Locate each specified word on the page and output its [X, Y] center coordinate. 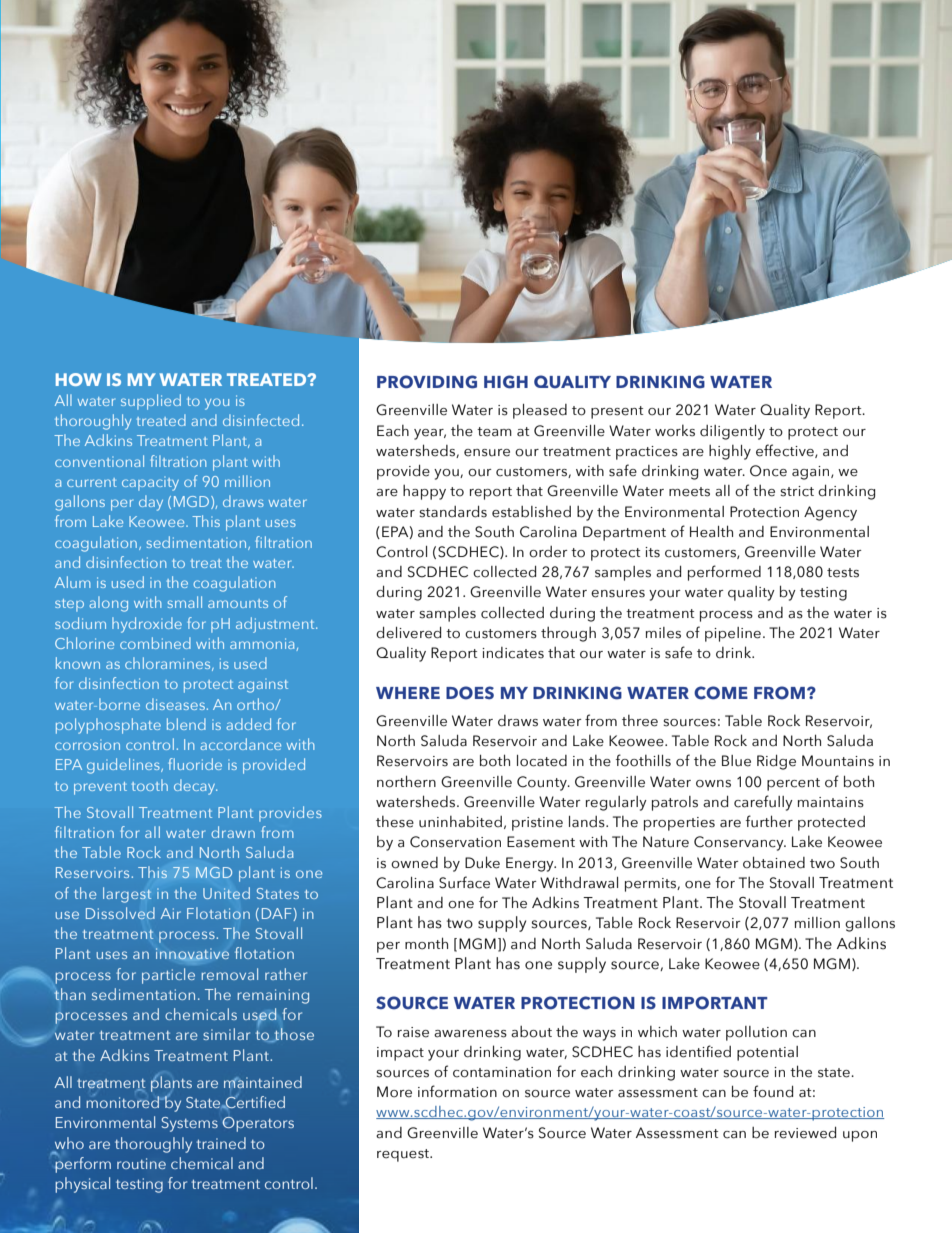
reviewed [805, 1133]
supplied [151, 402]
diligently [732, 432]
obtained [774, 863]
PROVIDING [427, 382]
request [404, 1155]
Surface [464, 882]
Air [171, 913]
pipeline [733, 634]
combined [155, 643]
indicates [513, 653]
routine [141, 1163]
